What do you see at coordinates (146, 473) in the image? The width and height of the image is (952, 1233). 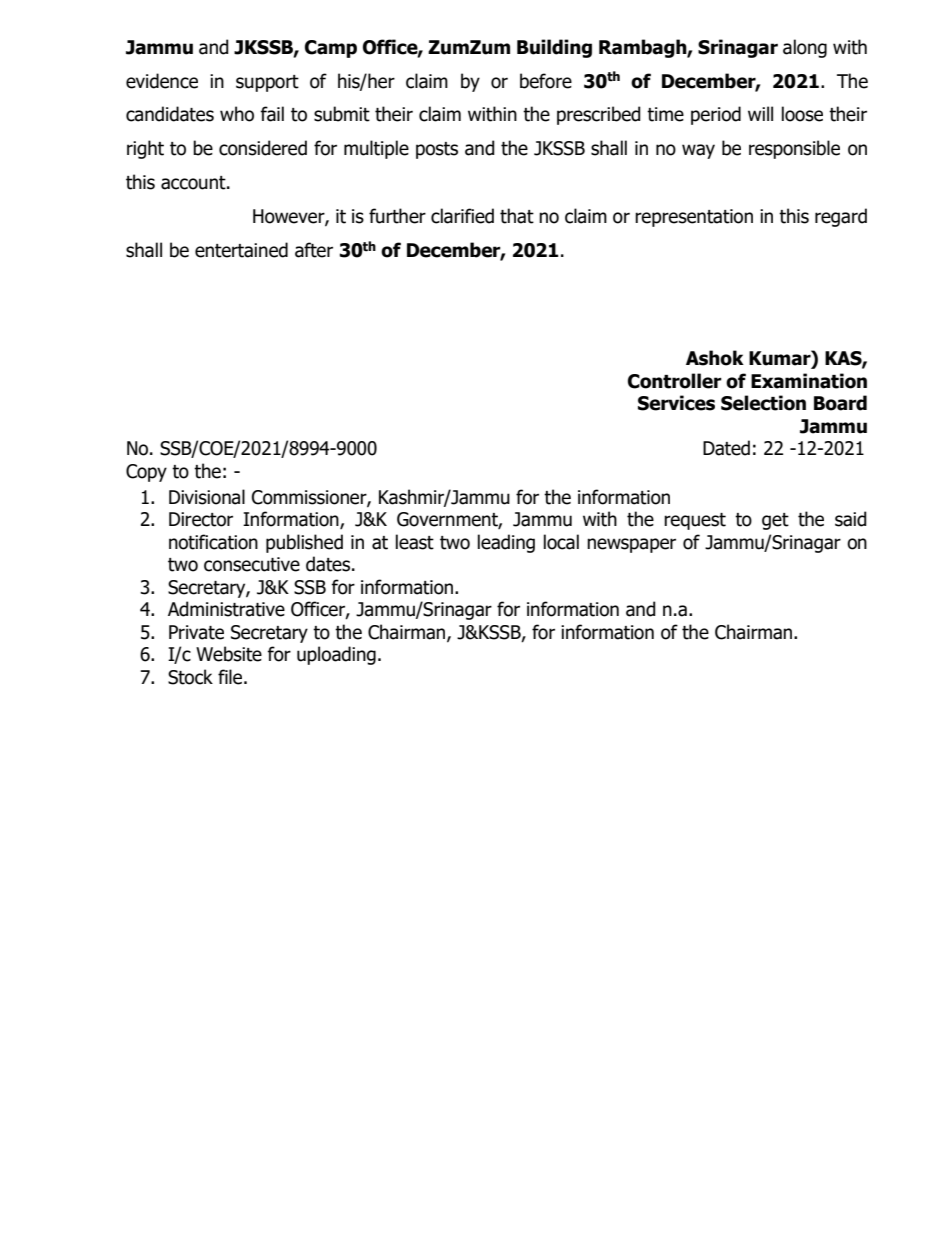 I see `Copy` at bounding box center [146, 473].
